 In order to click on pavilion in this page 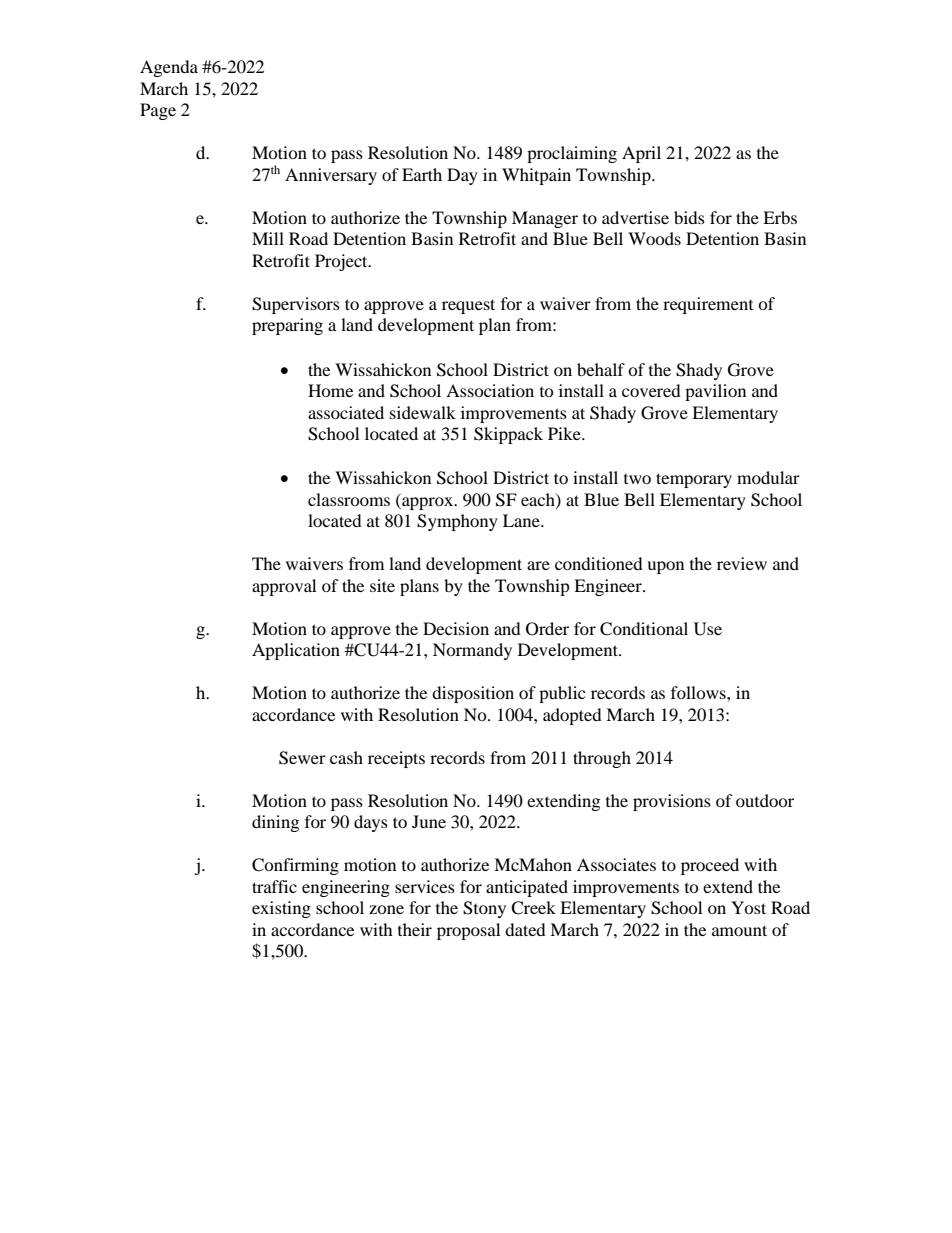, I will do `click(715, 392)`.
